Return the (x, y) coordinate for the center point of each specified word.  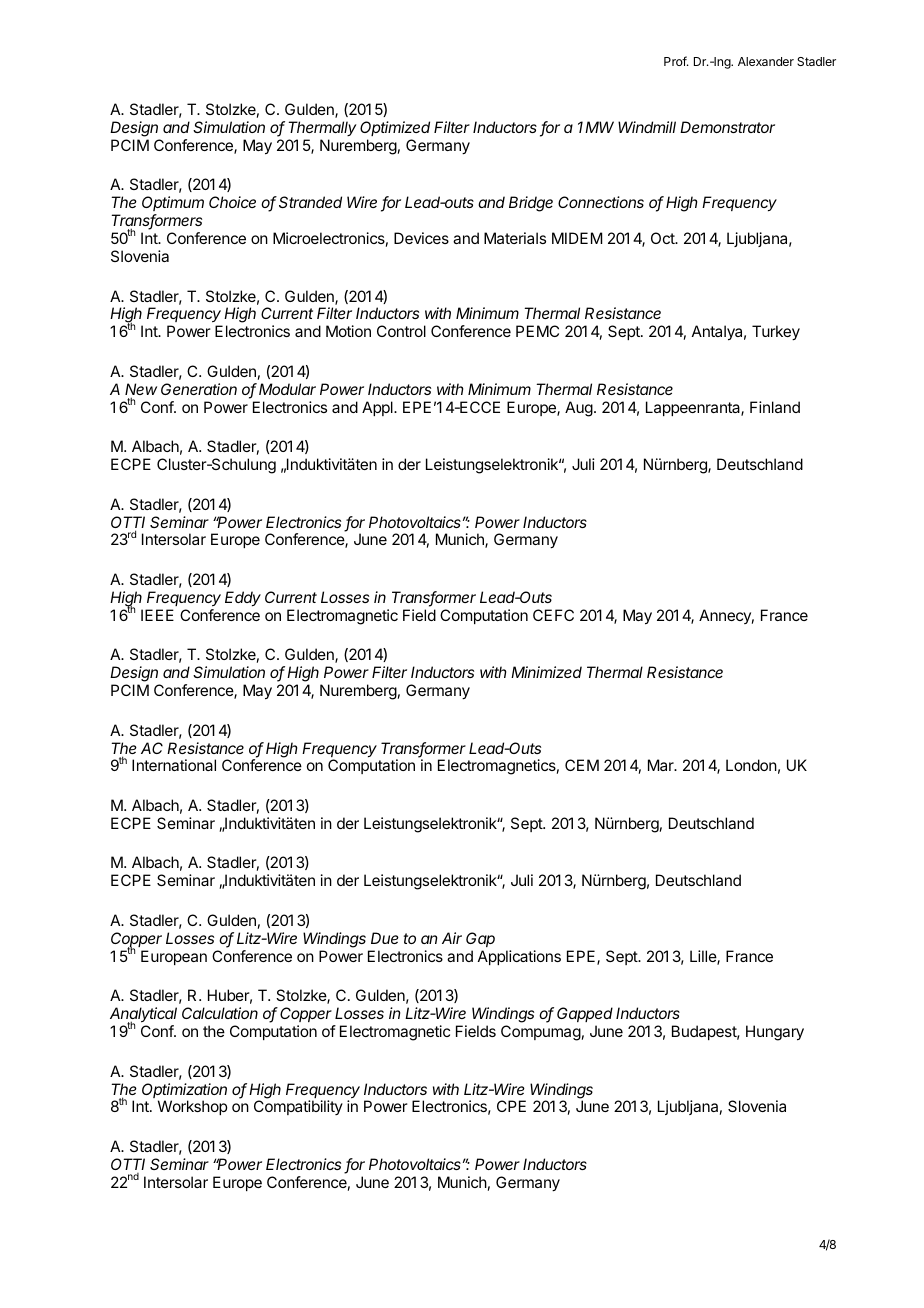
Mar (662, 765)
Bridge (531, 204)
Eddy (243, 599)
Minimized (546, 672)
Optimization (184, 1092)
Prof (676, 61)
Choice (232, 202)
